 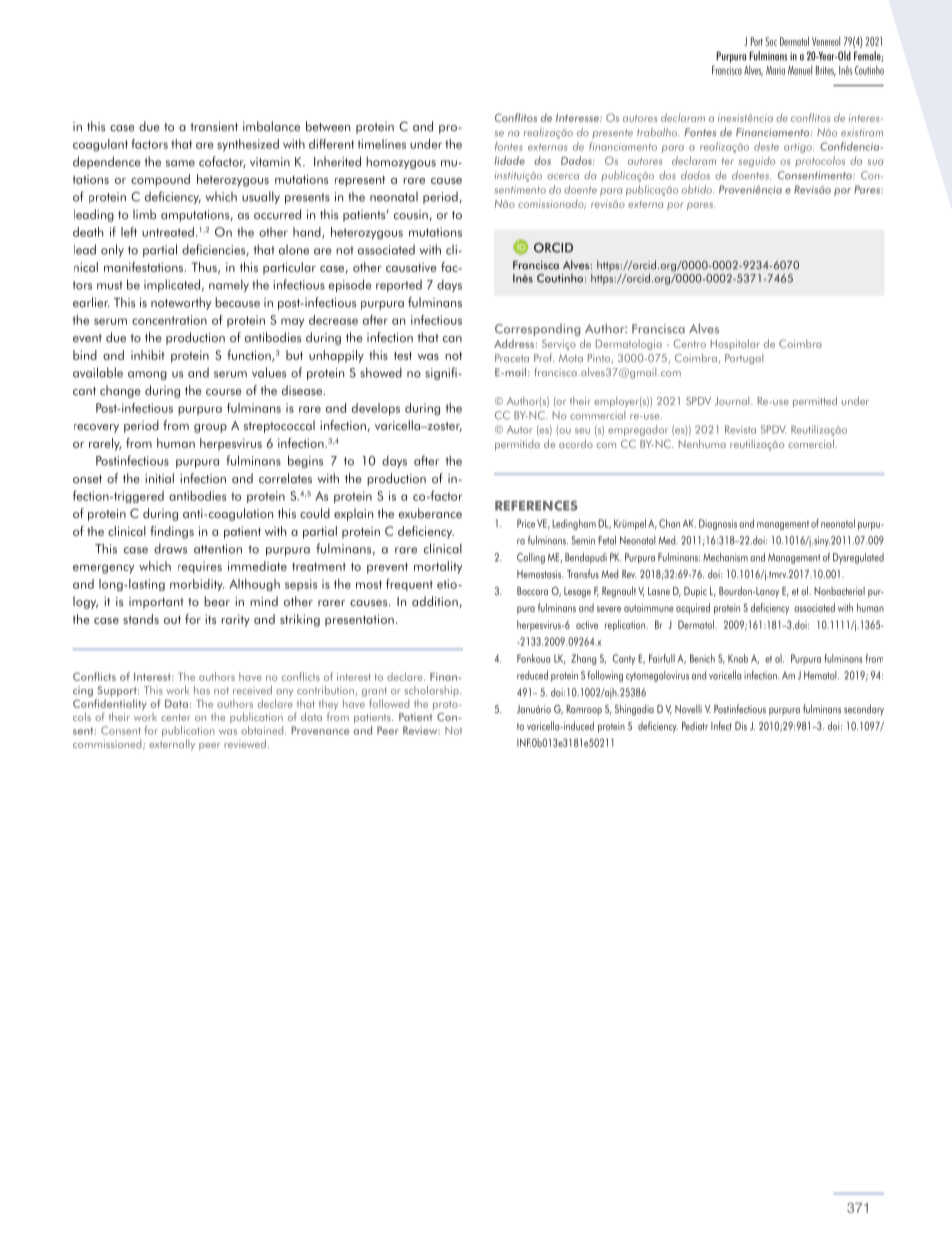 What do you see at coordinates (775, 70) in the screenshot?
I see `Maria` at bounding box center [775, 70].
